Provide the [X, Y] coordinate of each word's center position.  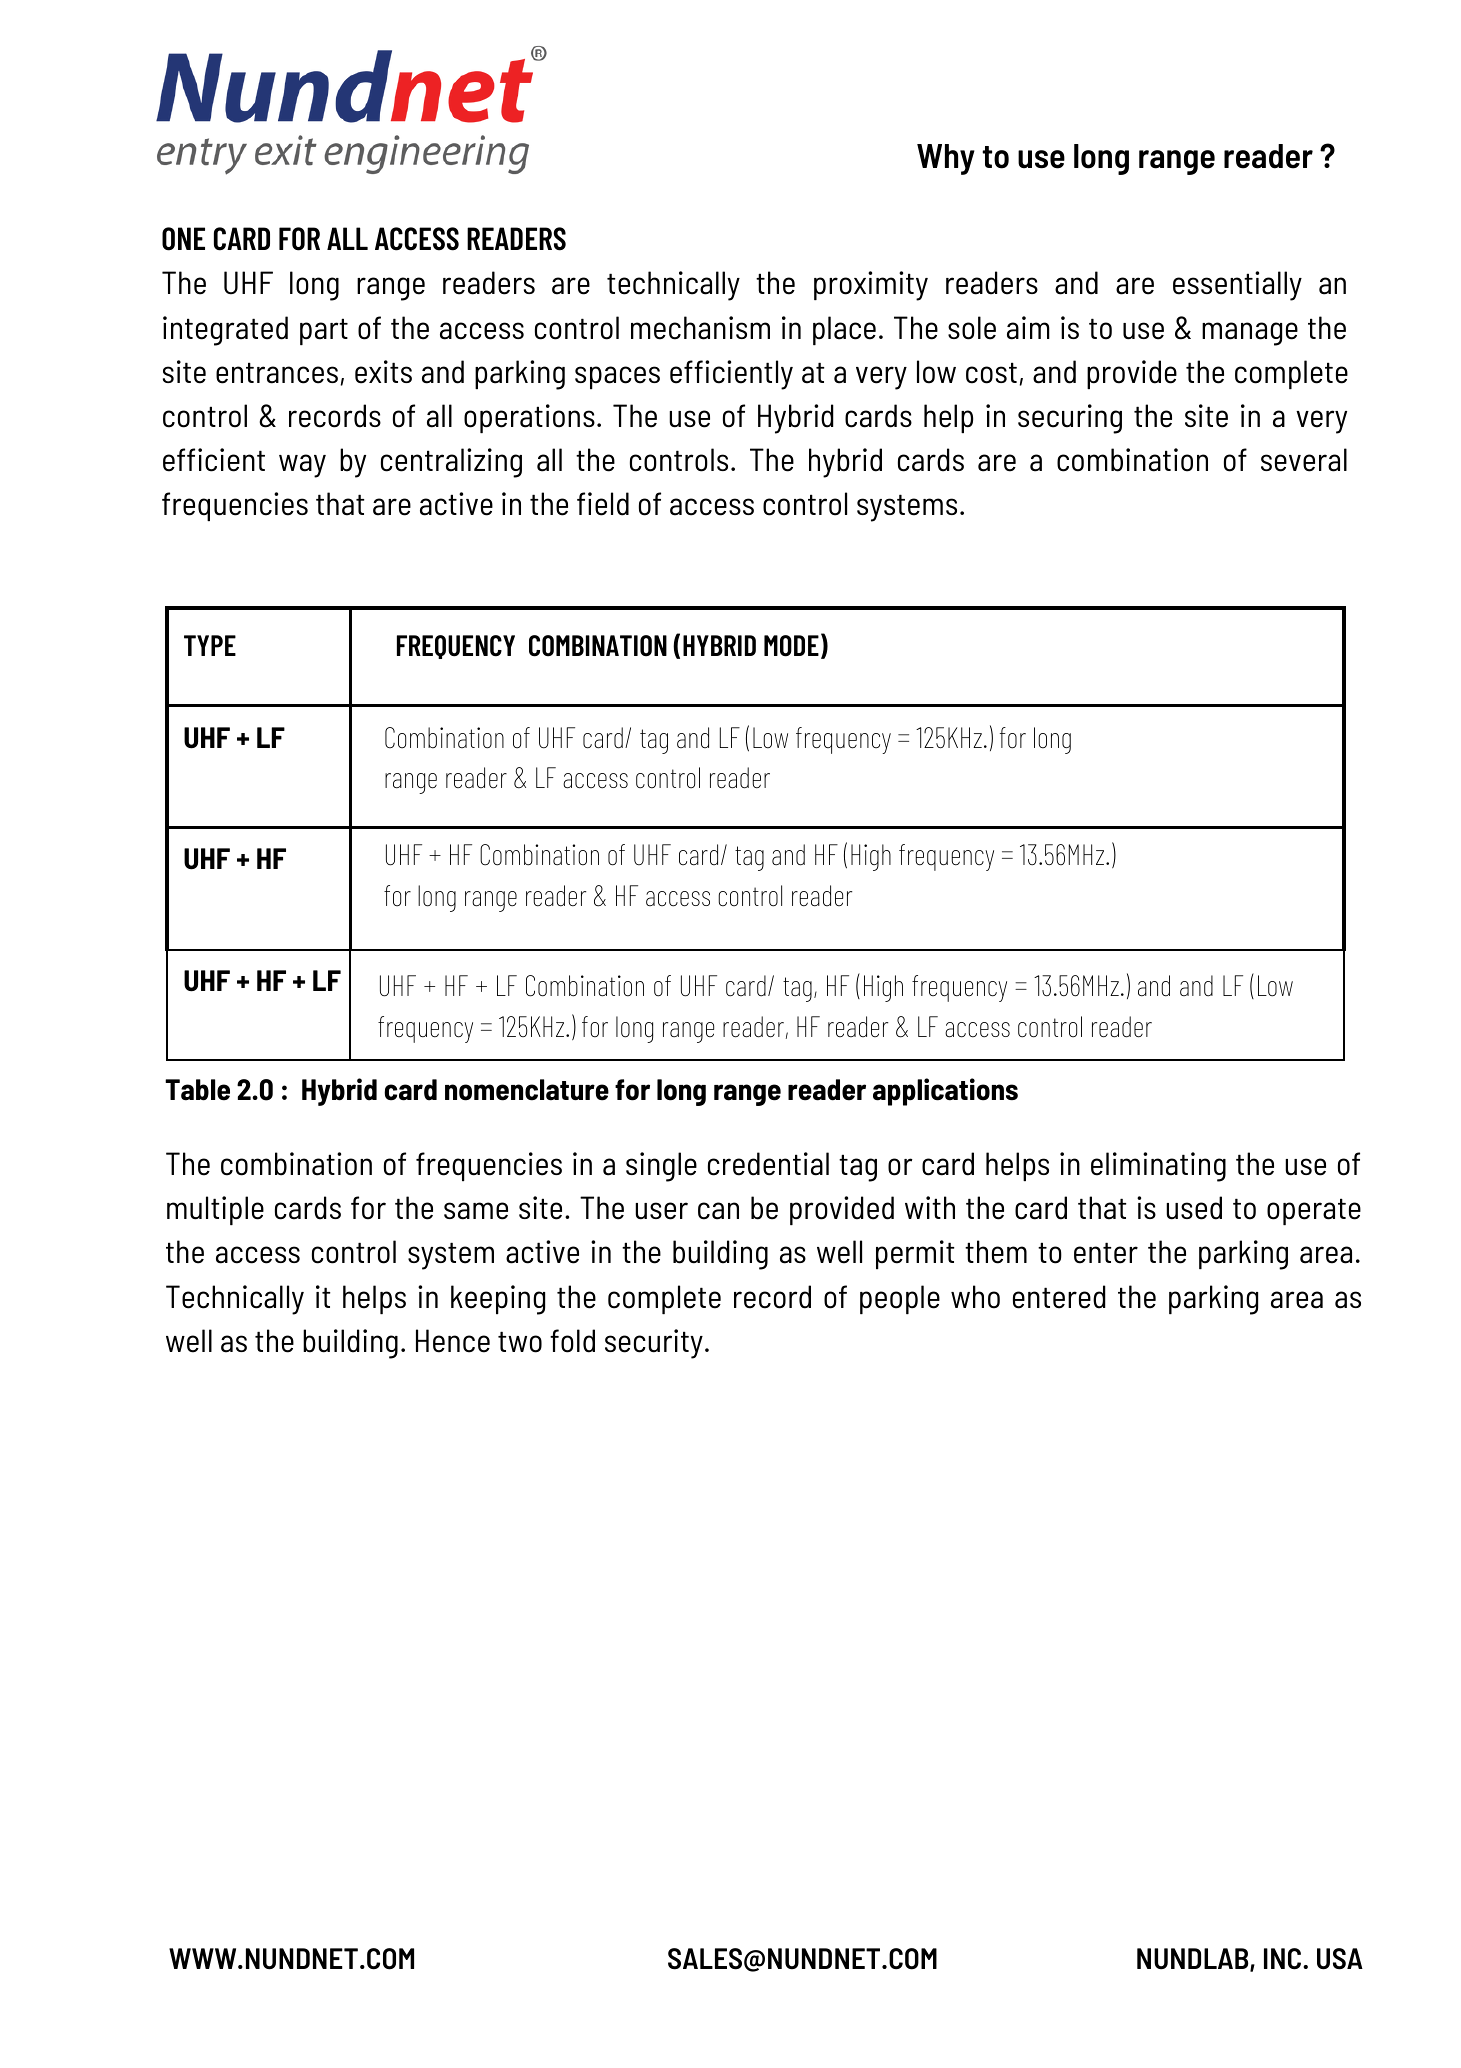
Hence [453, 1341]
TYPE [210, 645]
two [520, 1342]
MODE [791, 646]
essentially [1237, 286]
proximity [871, 286]
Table [197, 1090]
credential [768, 1164]
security [654, 1344]
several [1304, 460]
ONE [183, 239]
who [975, 1297]
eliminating [1158, 1167]
